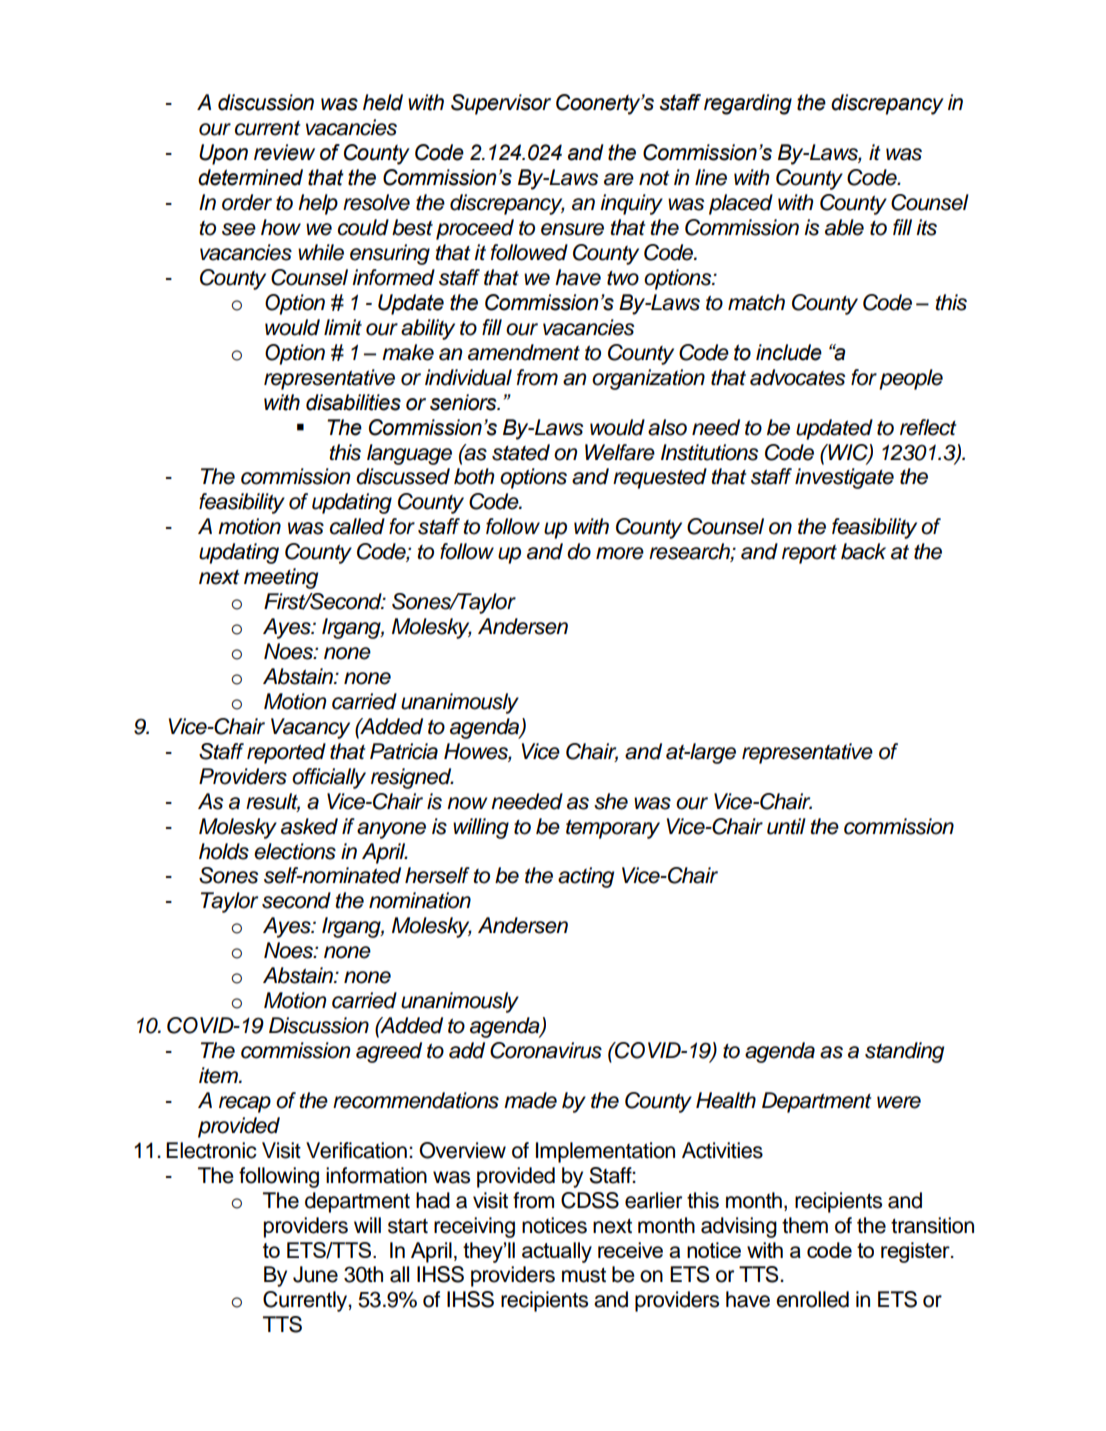  Describe the element at coordinates (284, 152) in the screenshot. I see `review` at that location.
